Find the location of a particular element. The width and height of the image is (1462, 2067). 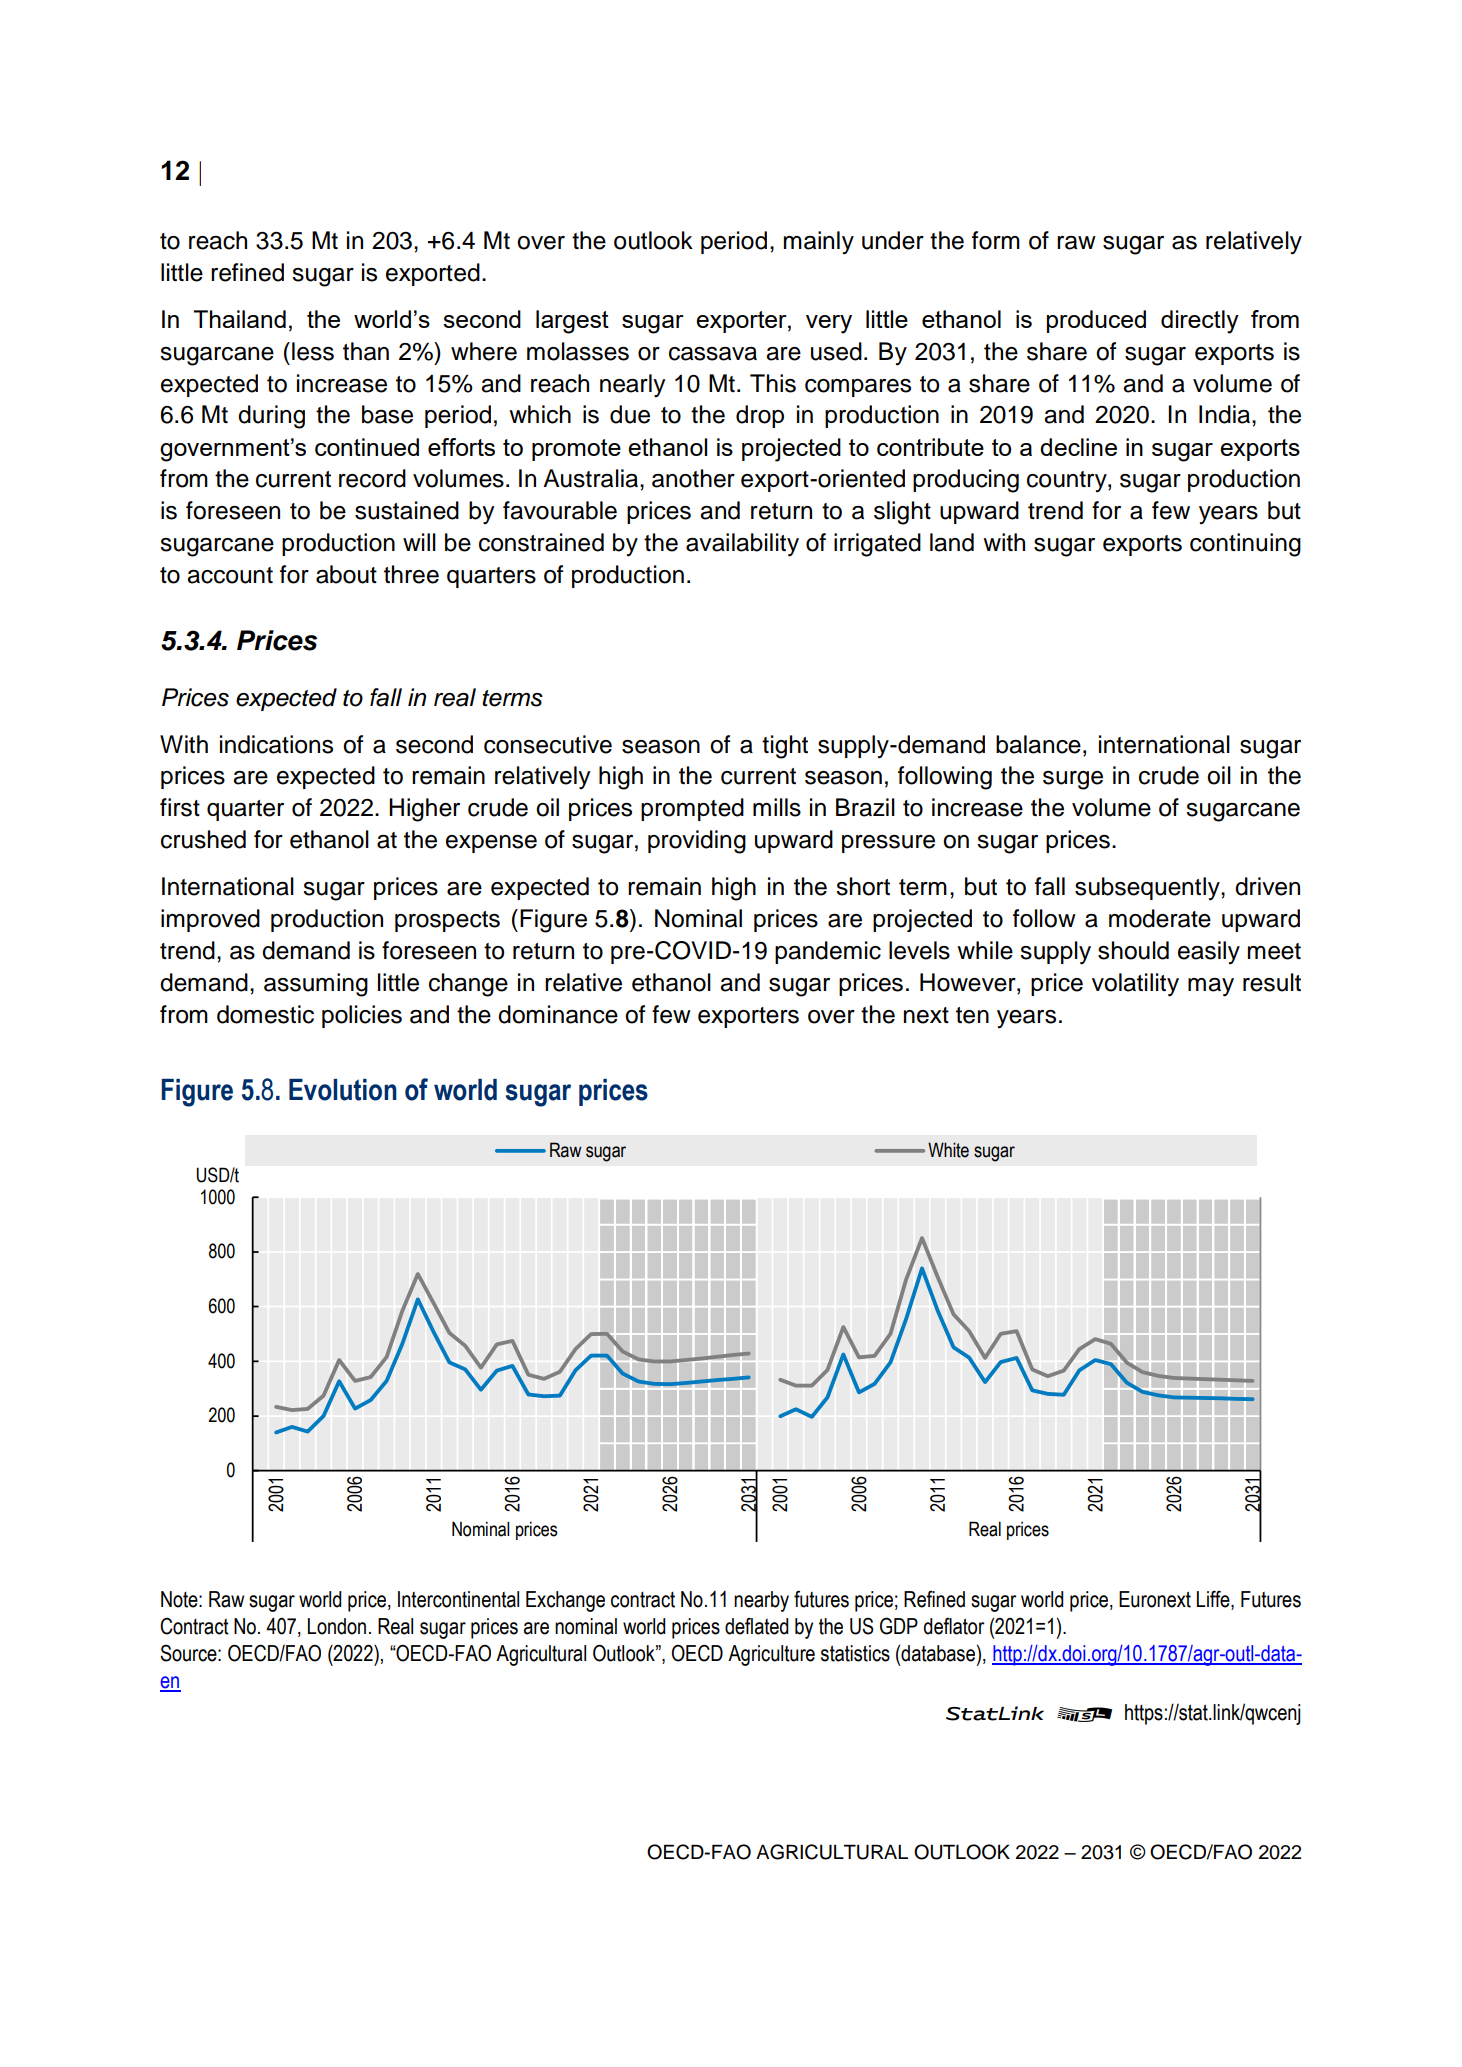

mainly is located at coordinates (819, 243).
